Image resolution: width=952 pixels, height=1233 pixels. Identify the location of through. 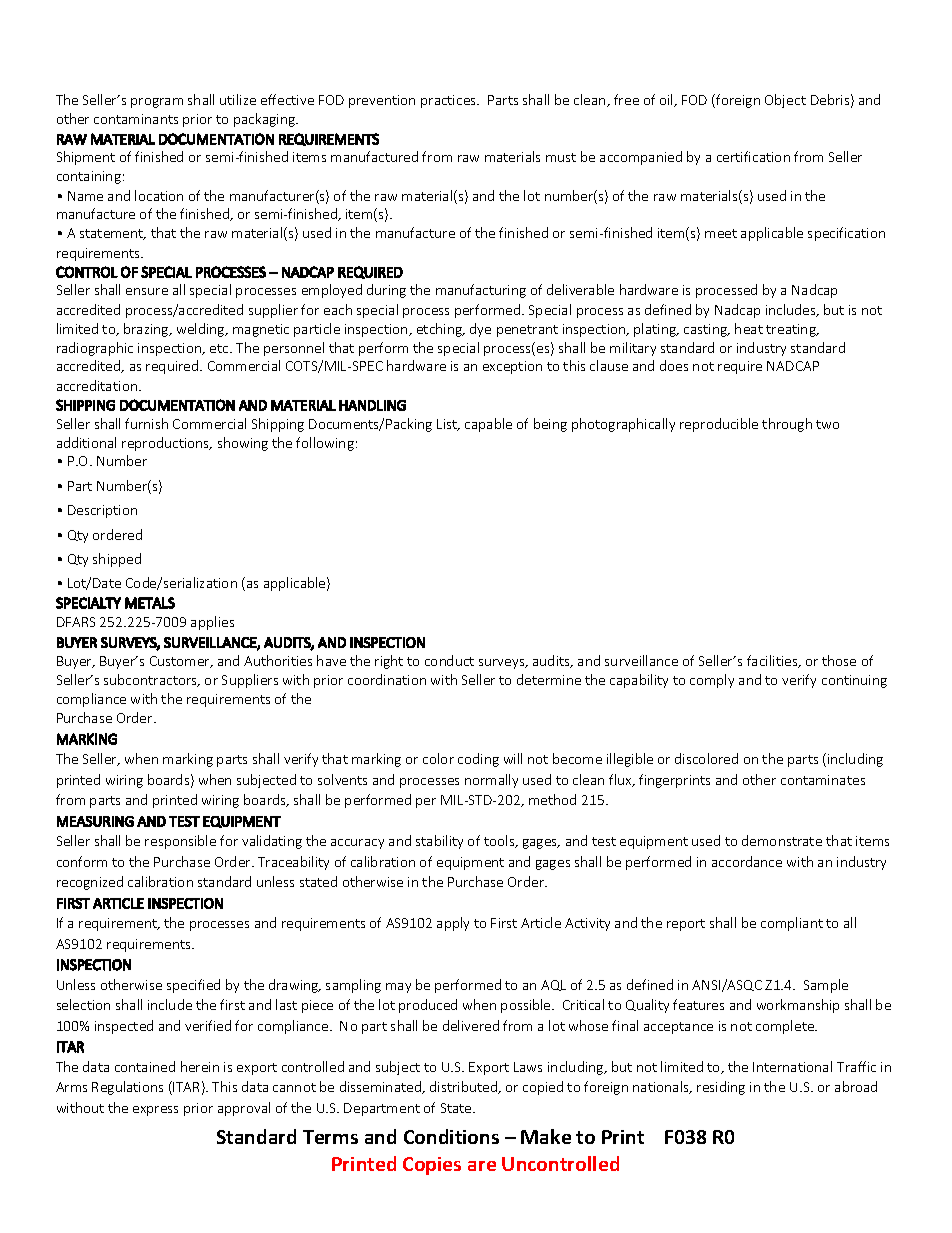
(787, 425).
